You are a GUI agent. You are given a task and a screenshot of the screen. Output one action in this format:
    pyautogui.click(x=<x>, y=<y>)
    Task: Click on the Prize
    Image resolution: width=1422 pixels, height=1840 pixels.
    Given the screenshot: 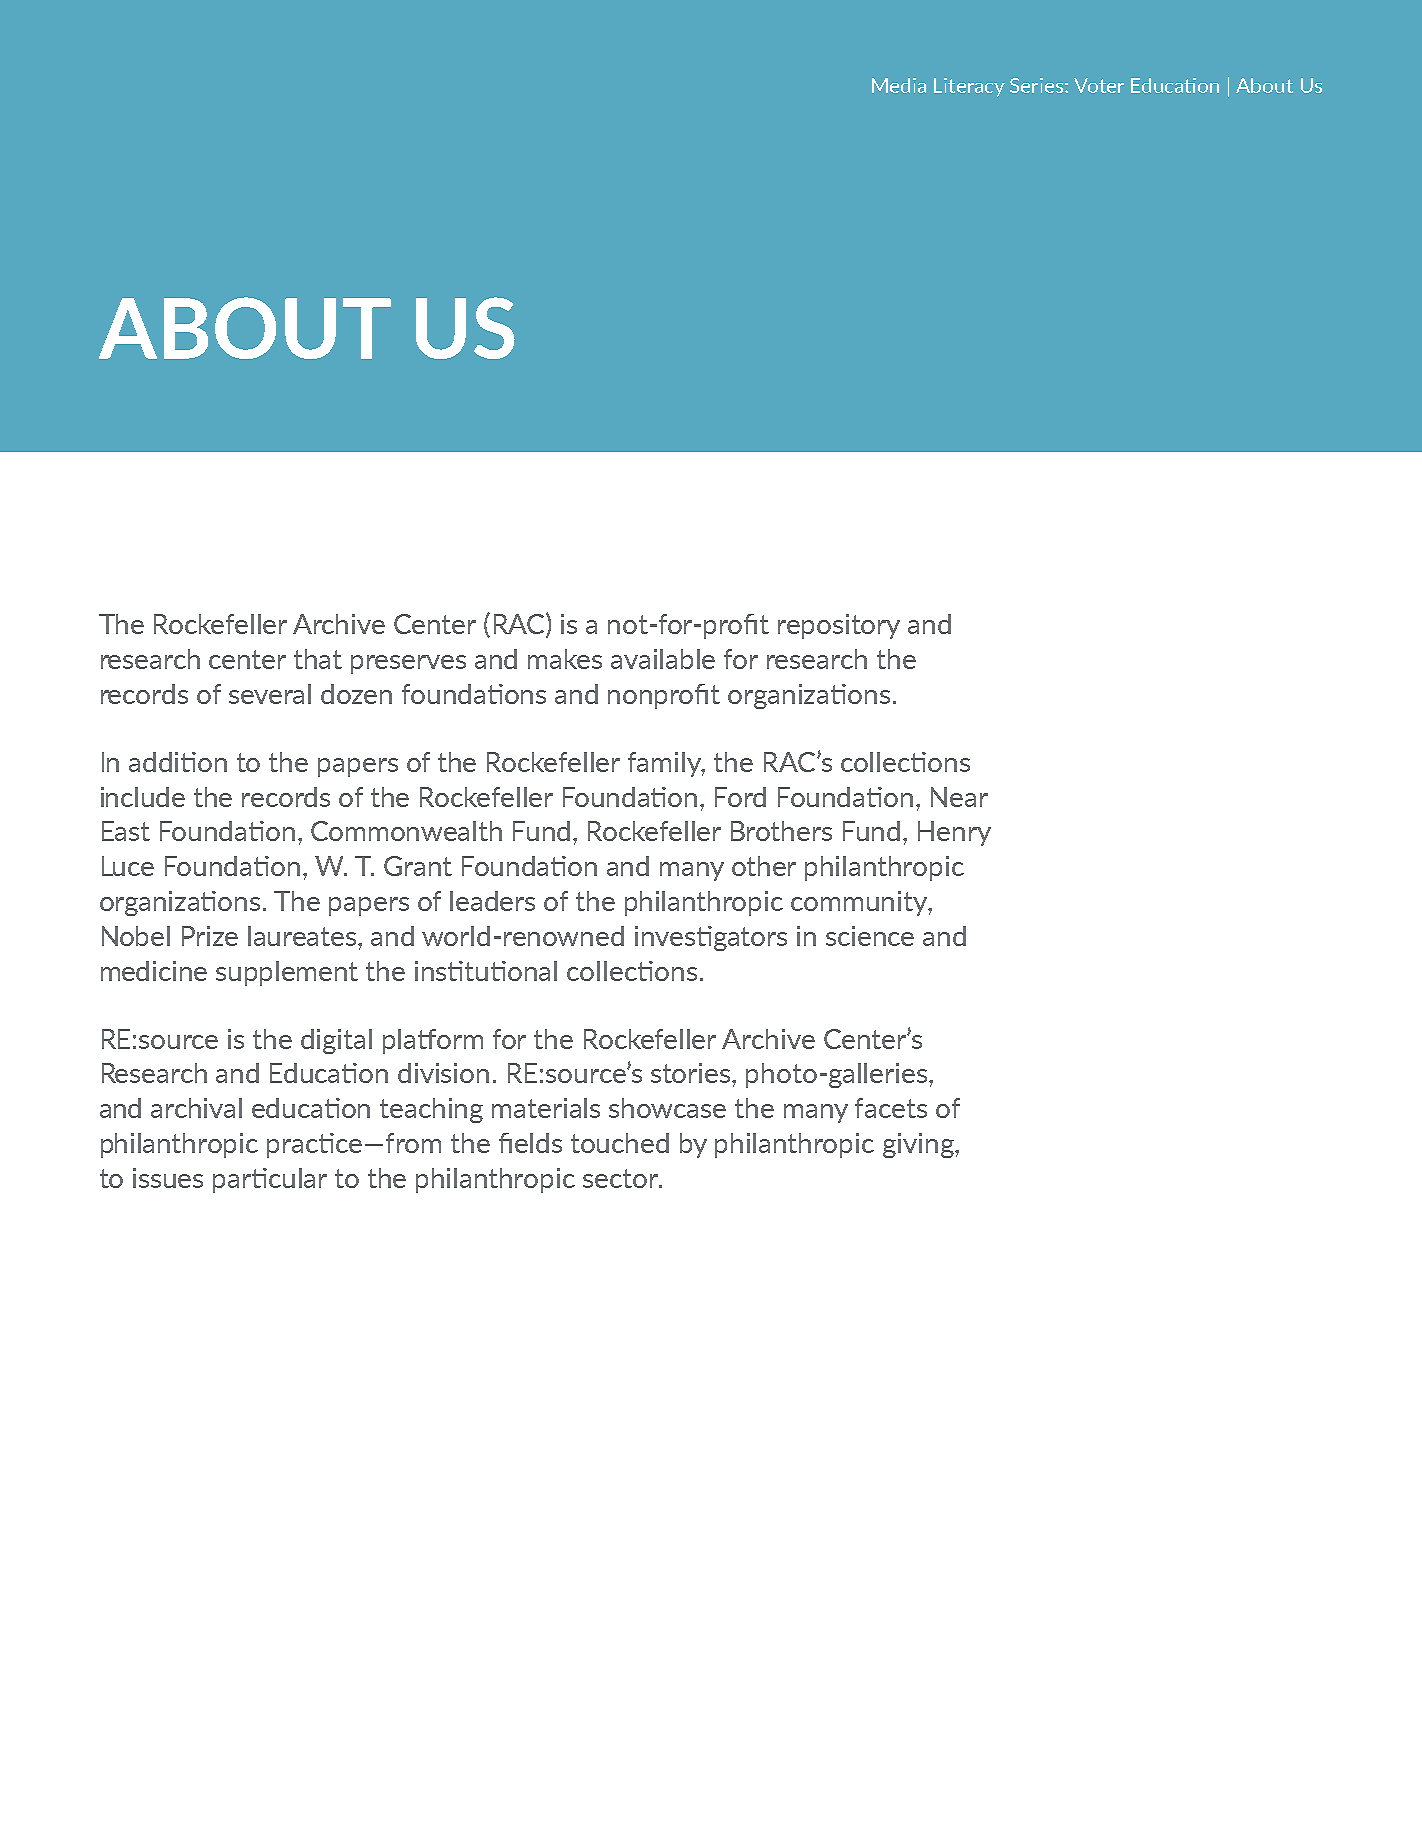 What is the action you would take?
    pyautogui.click(x=210, y=936)
